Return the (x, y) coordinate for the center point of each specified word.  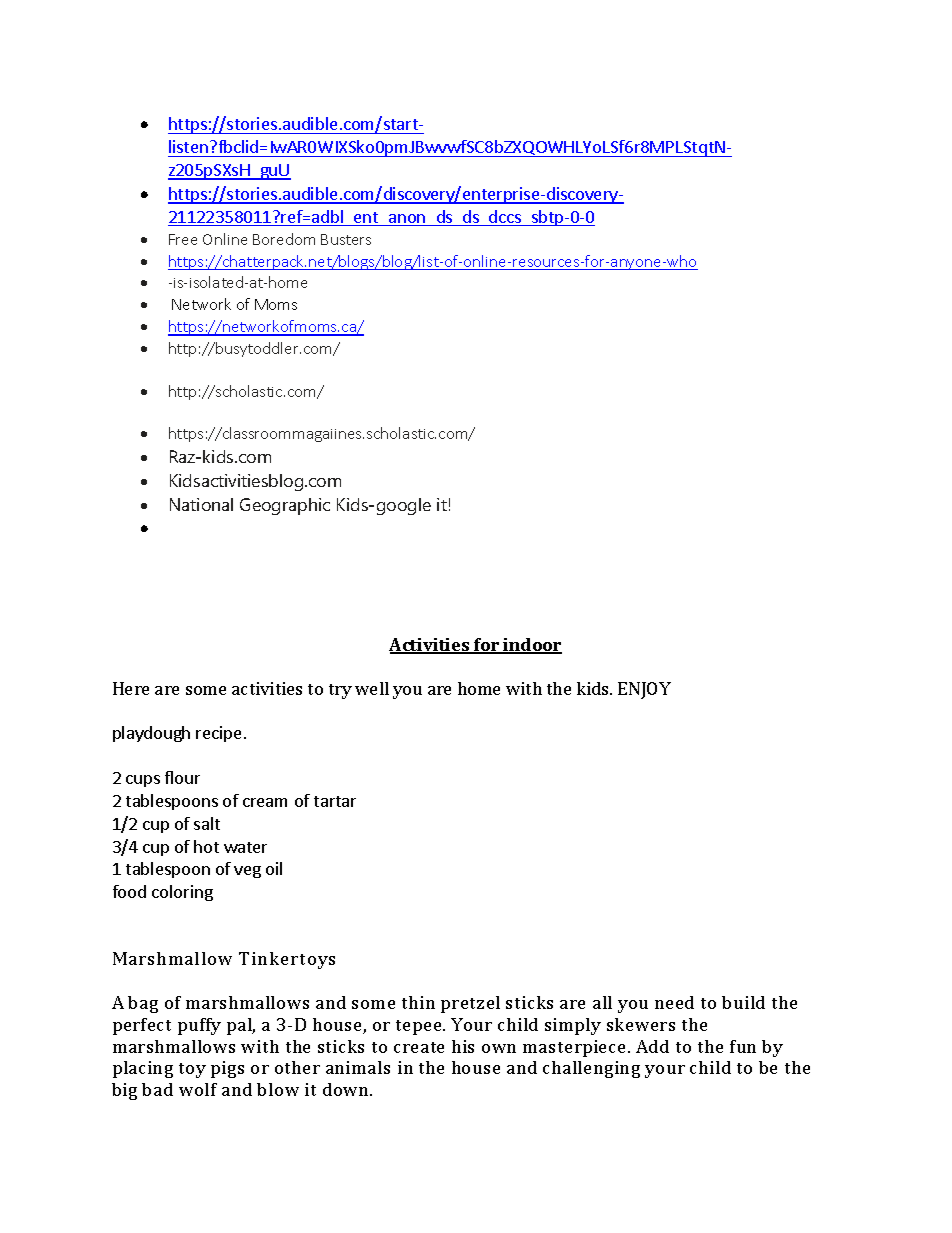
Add (652, 1046)
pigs (227, 1069)
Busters (346, 239)
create (419, 1047)
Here (131, 688)
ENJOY (644, 690)
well (372, 688)
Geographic (285, 506)
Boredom (284, 239)
